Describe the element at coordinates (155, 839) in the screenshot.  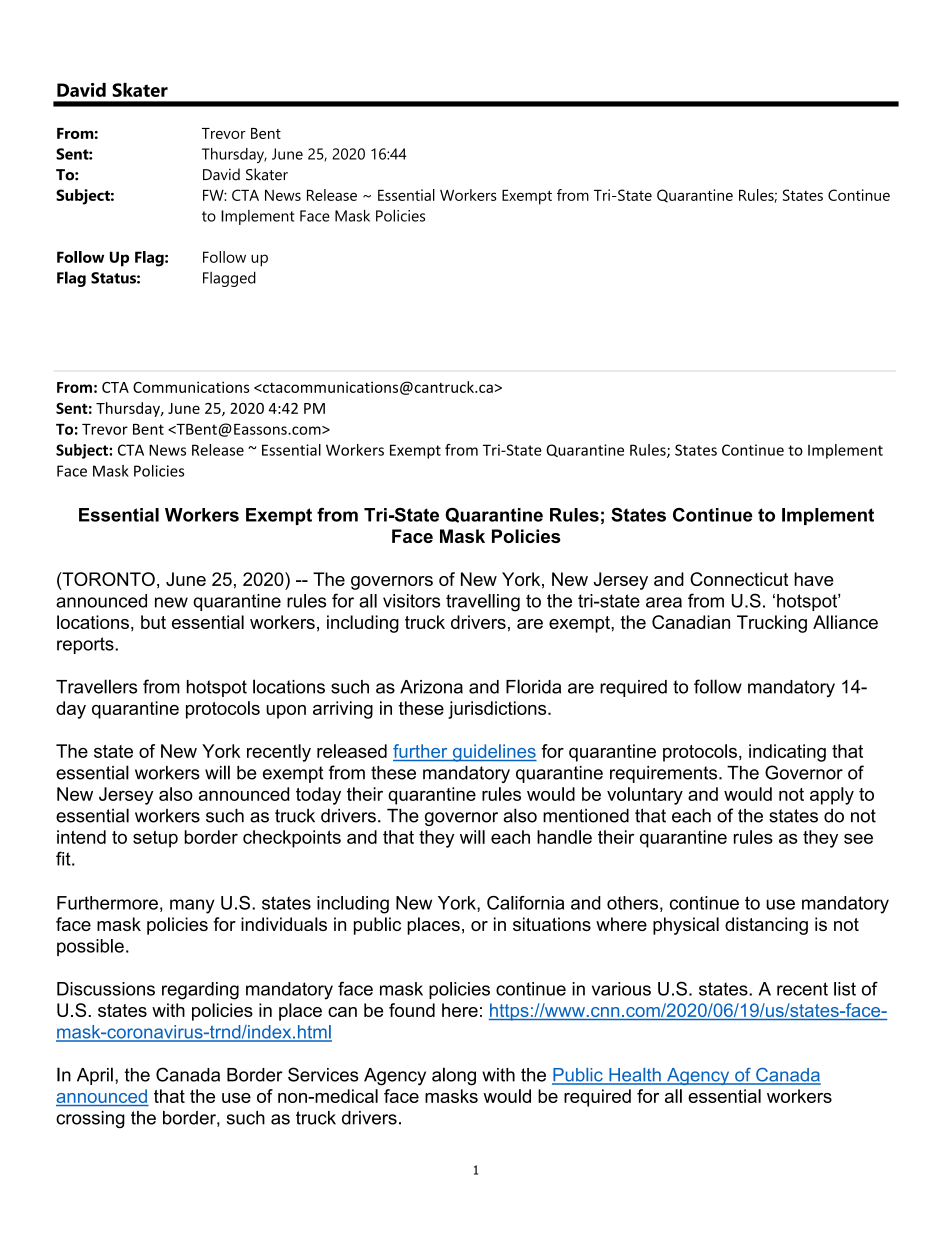
I see `setup` at that location.
